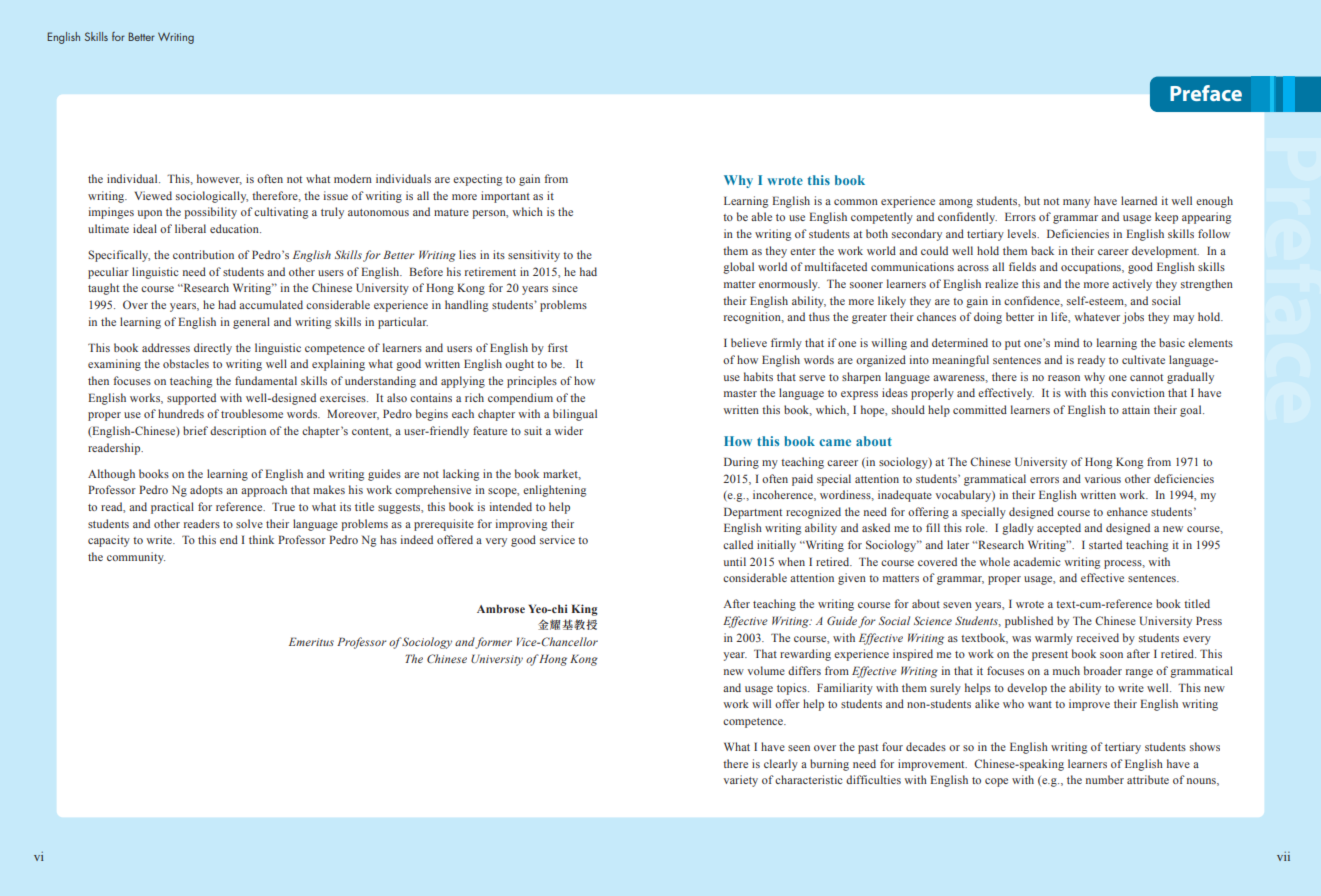  Describe the element at coordinates (766, 670) in the screenshot. I see `volume` at that location.
